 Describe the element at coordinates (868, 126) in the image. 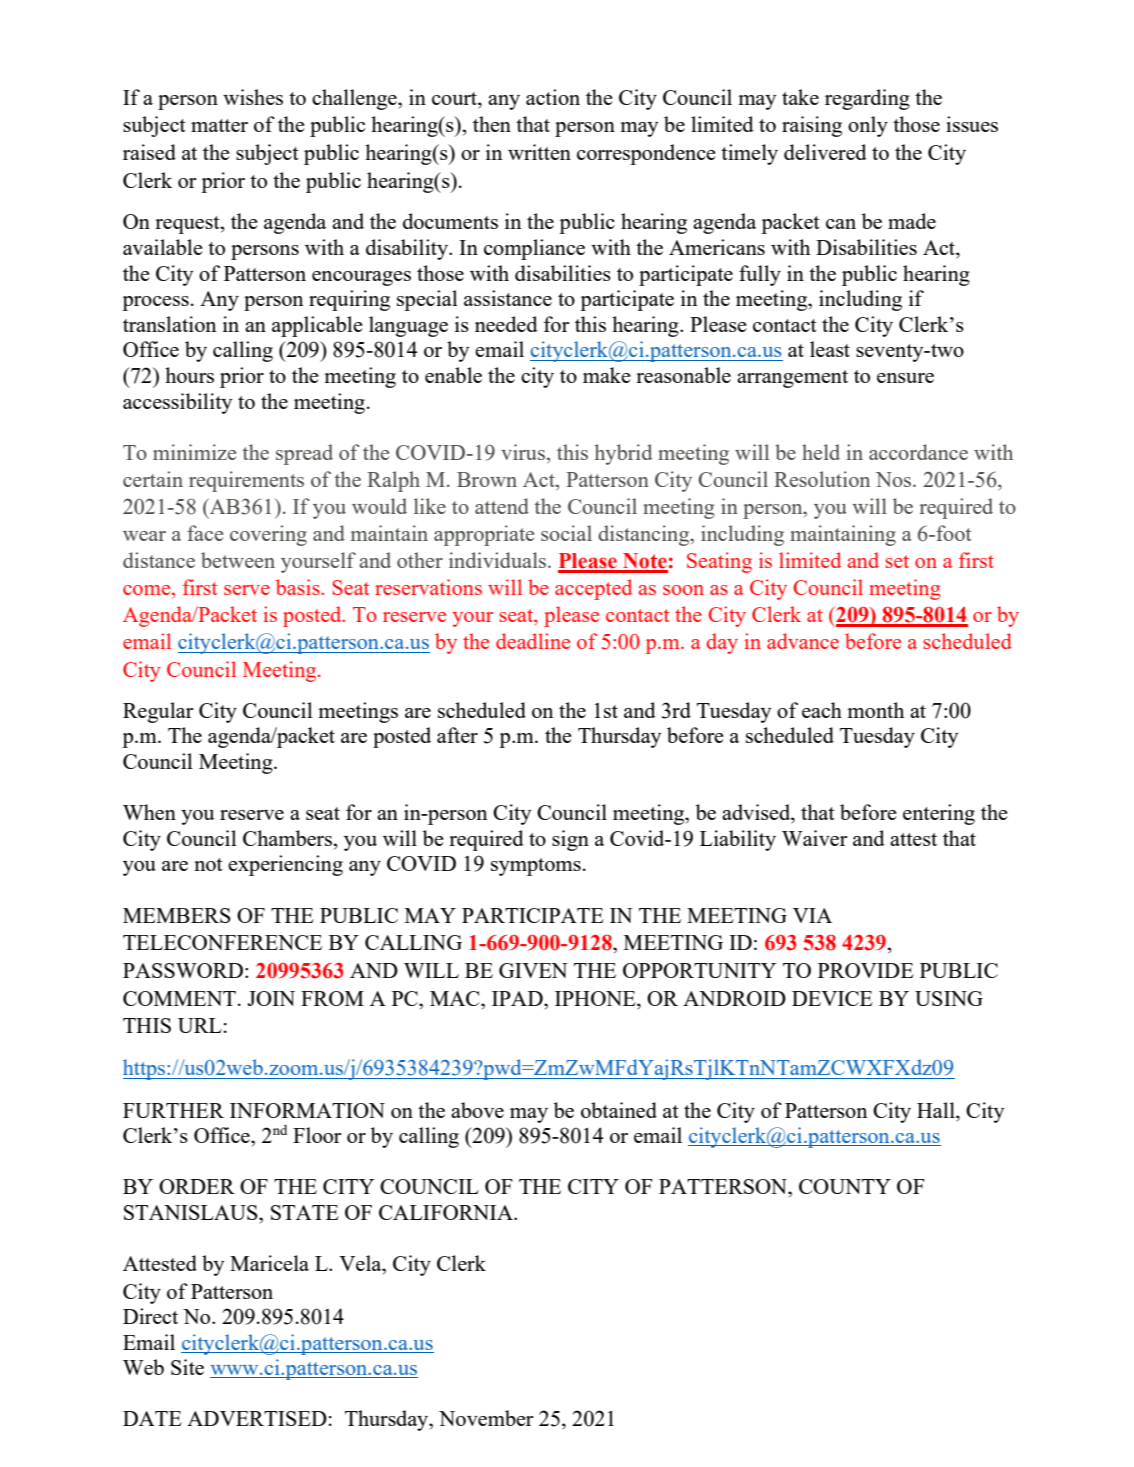

I see `only` at that location.
